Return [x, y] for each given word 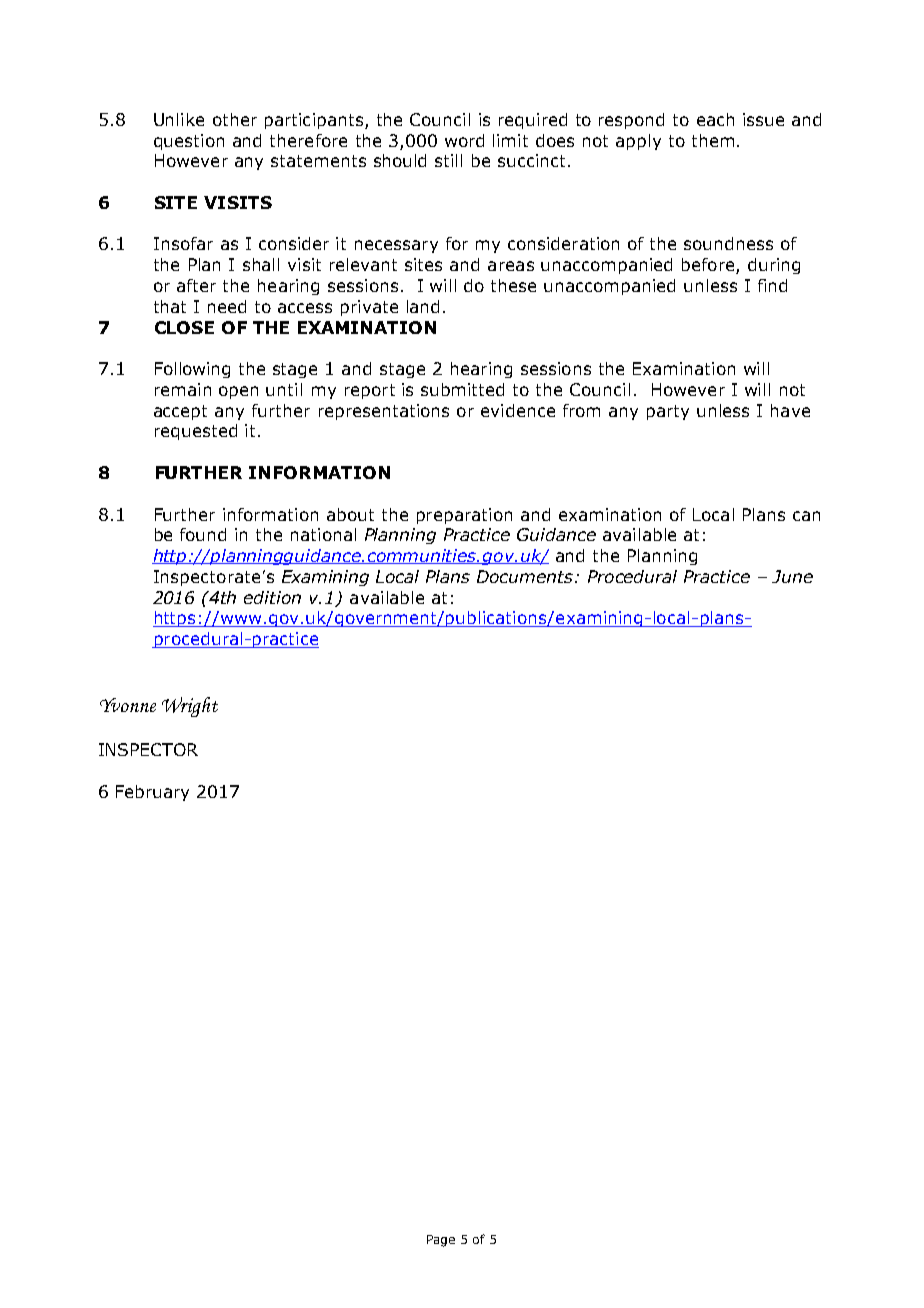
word [464, 140]
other [235, 119]
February [152, 793]
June [792, 576]
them [713, 140]
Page [441, 1241]
